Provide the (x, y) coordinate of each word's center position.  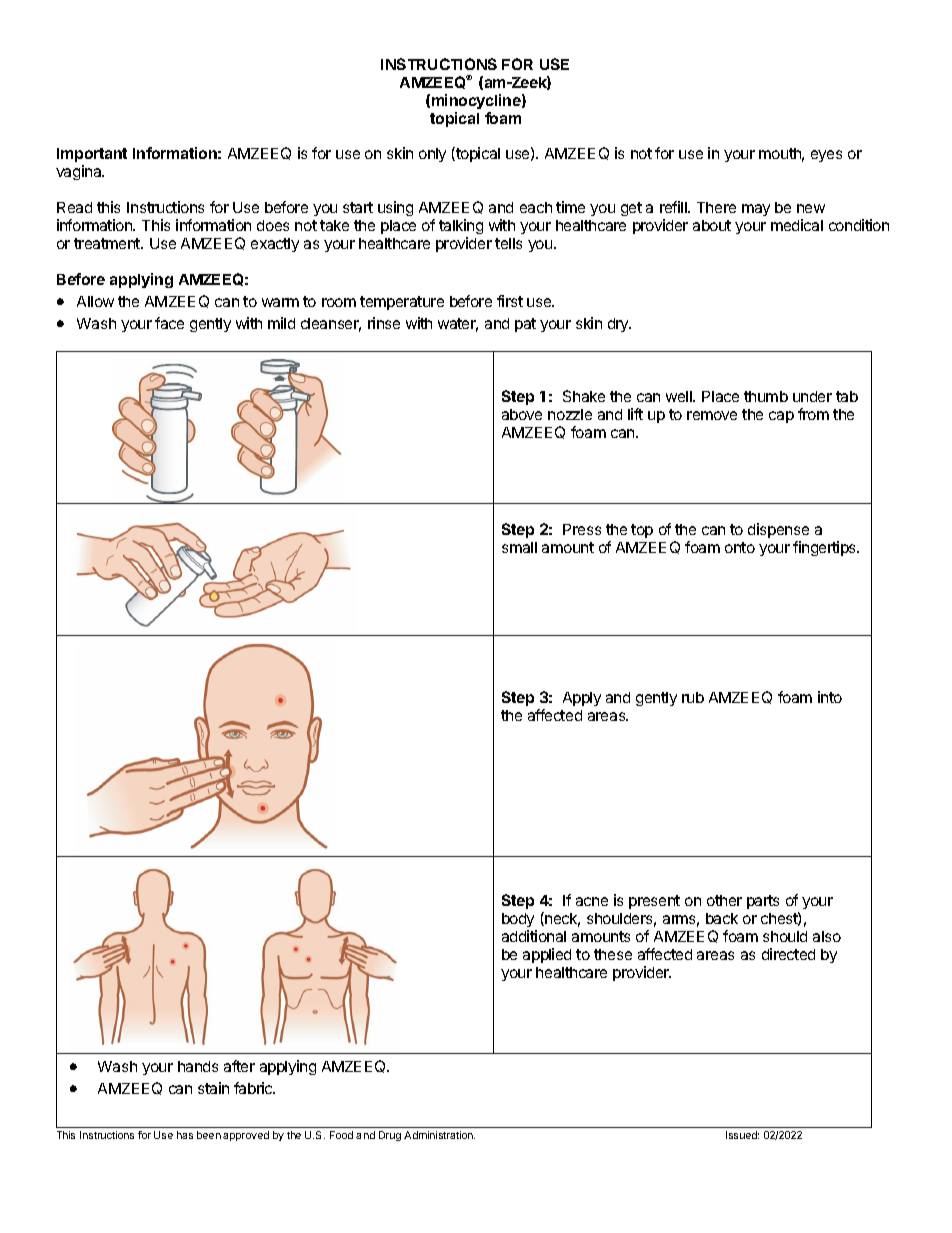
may (756, 210)
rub (693, 697)
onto (740, 547)
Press (582, 529)
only (432, 155)
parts (763, 902)
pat (525, 325)
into (830, 697)
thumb (766, 396)
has (185, 1135)
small (519, 547)
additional (534, 936)
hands (198, 1066)
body (518, 920)
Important (92, 157)
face (169, 323)
